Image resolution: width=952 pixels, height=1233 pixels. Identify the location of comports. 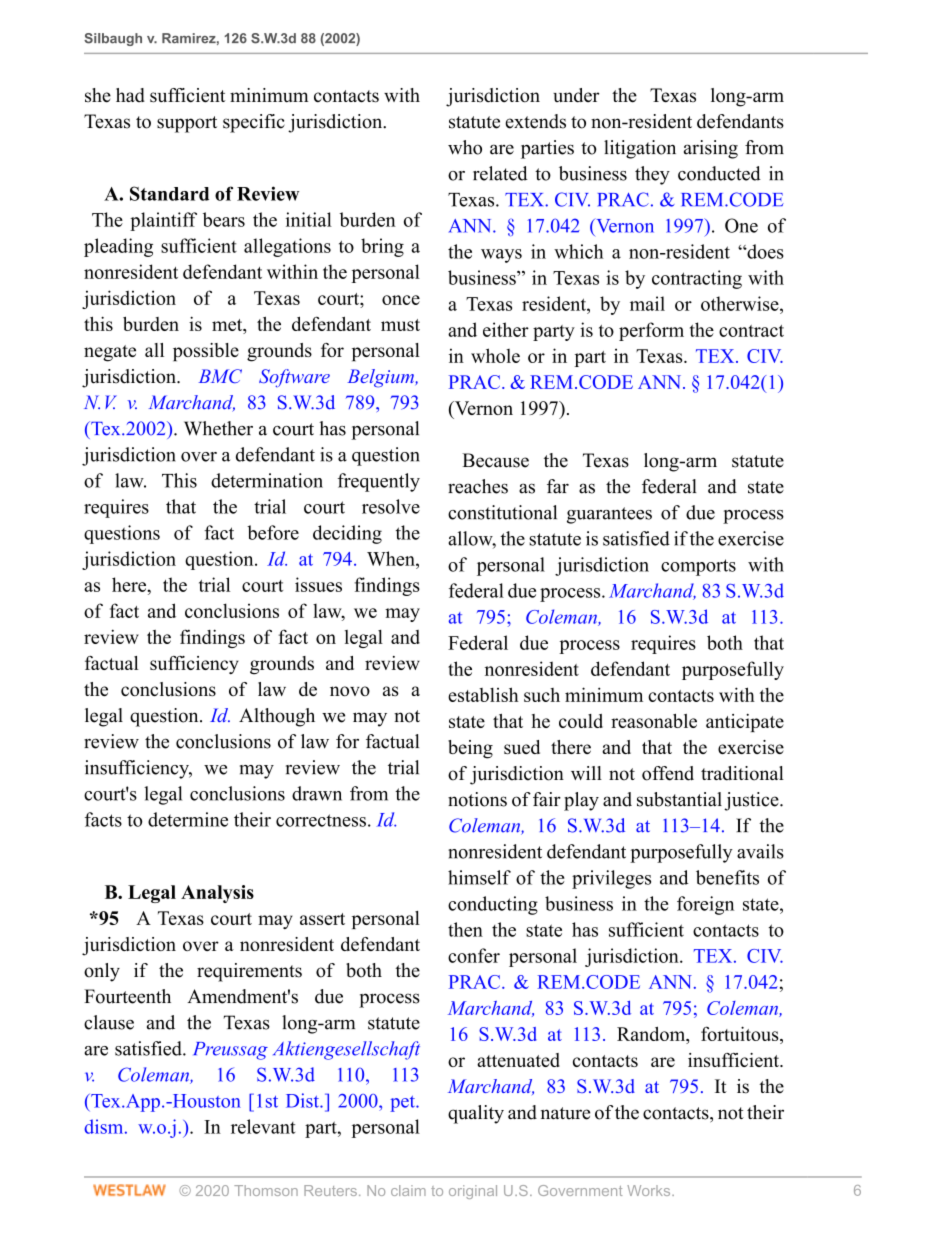
(698, 567).
